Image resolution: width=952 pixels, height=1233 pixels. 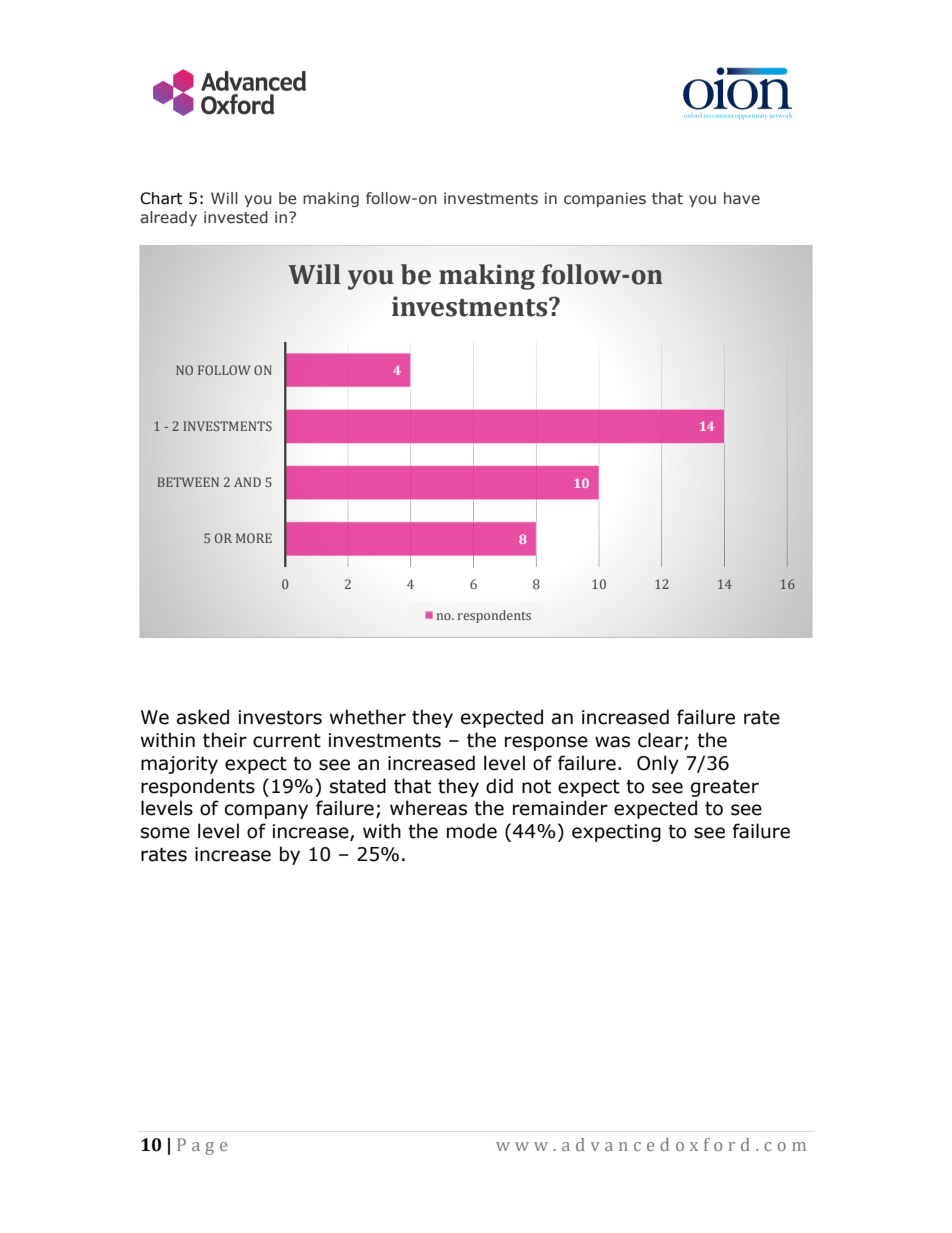 I want to click on have, so click(x=742, y=198).
